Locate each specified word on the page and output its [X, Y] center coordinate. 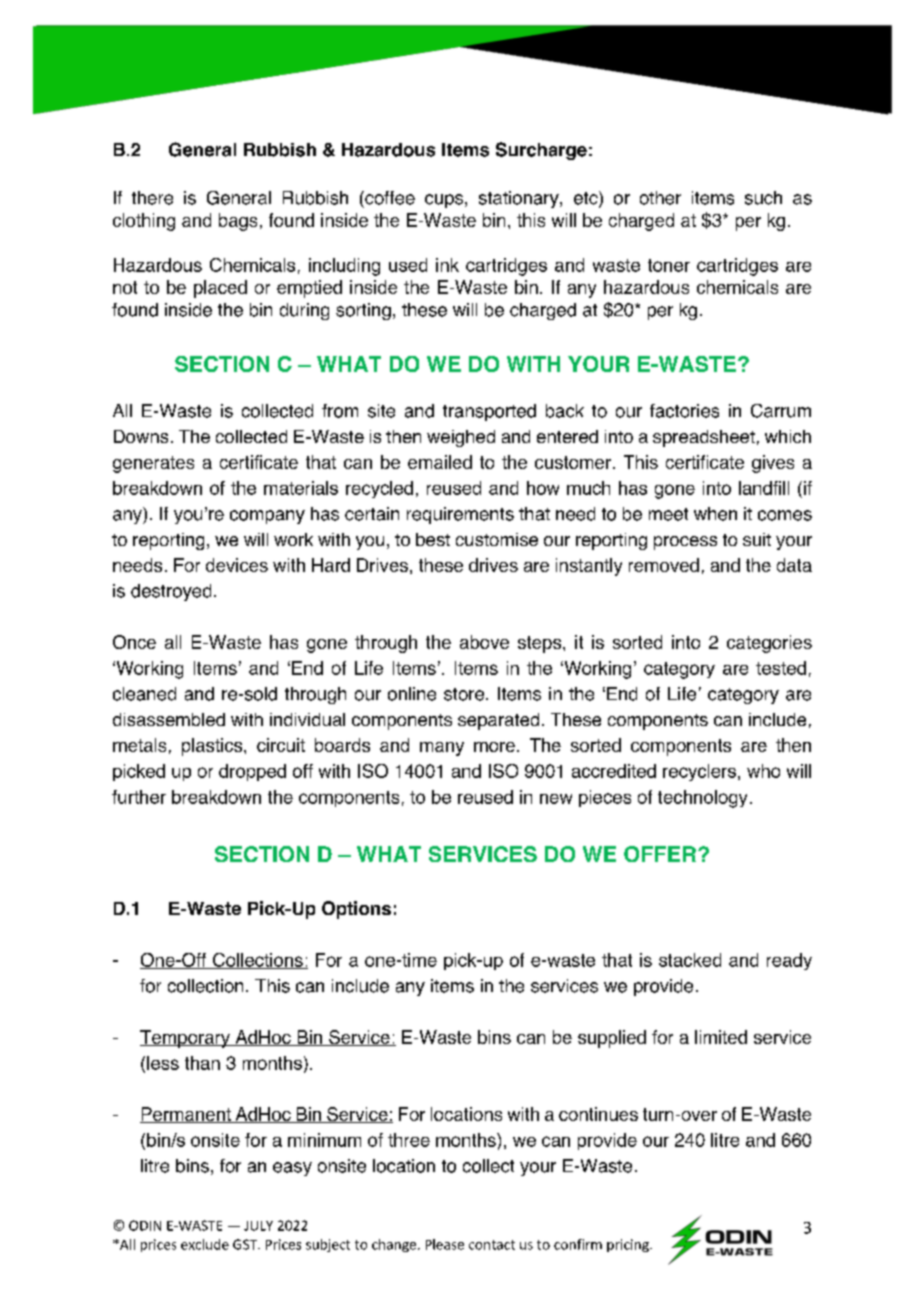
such [763, 198]
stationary [520, 199]
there [152, 198]
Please [445, 1244]
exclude [205, 1244]
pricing [629, 1245]
